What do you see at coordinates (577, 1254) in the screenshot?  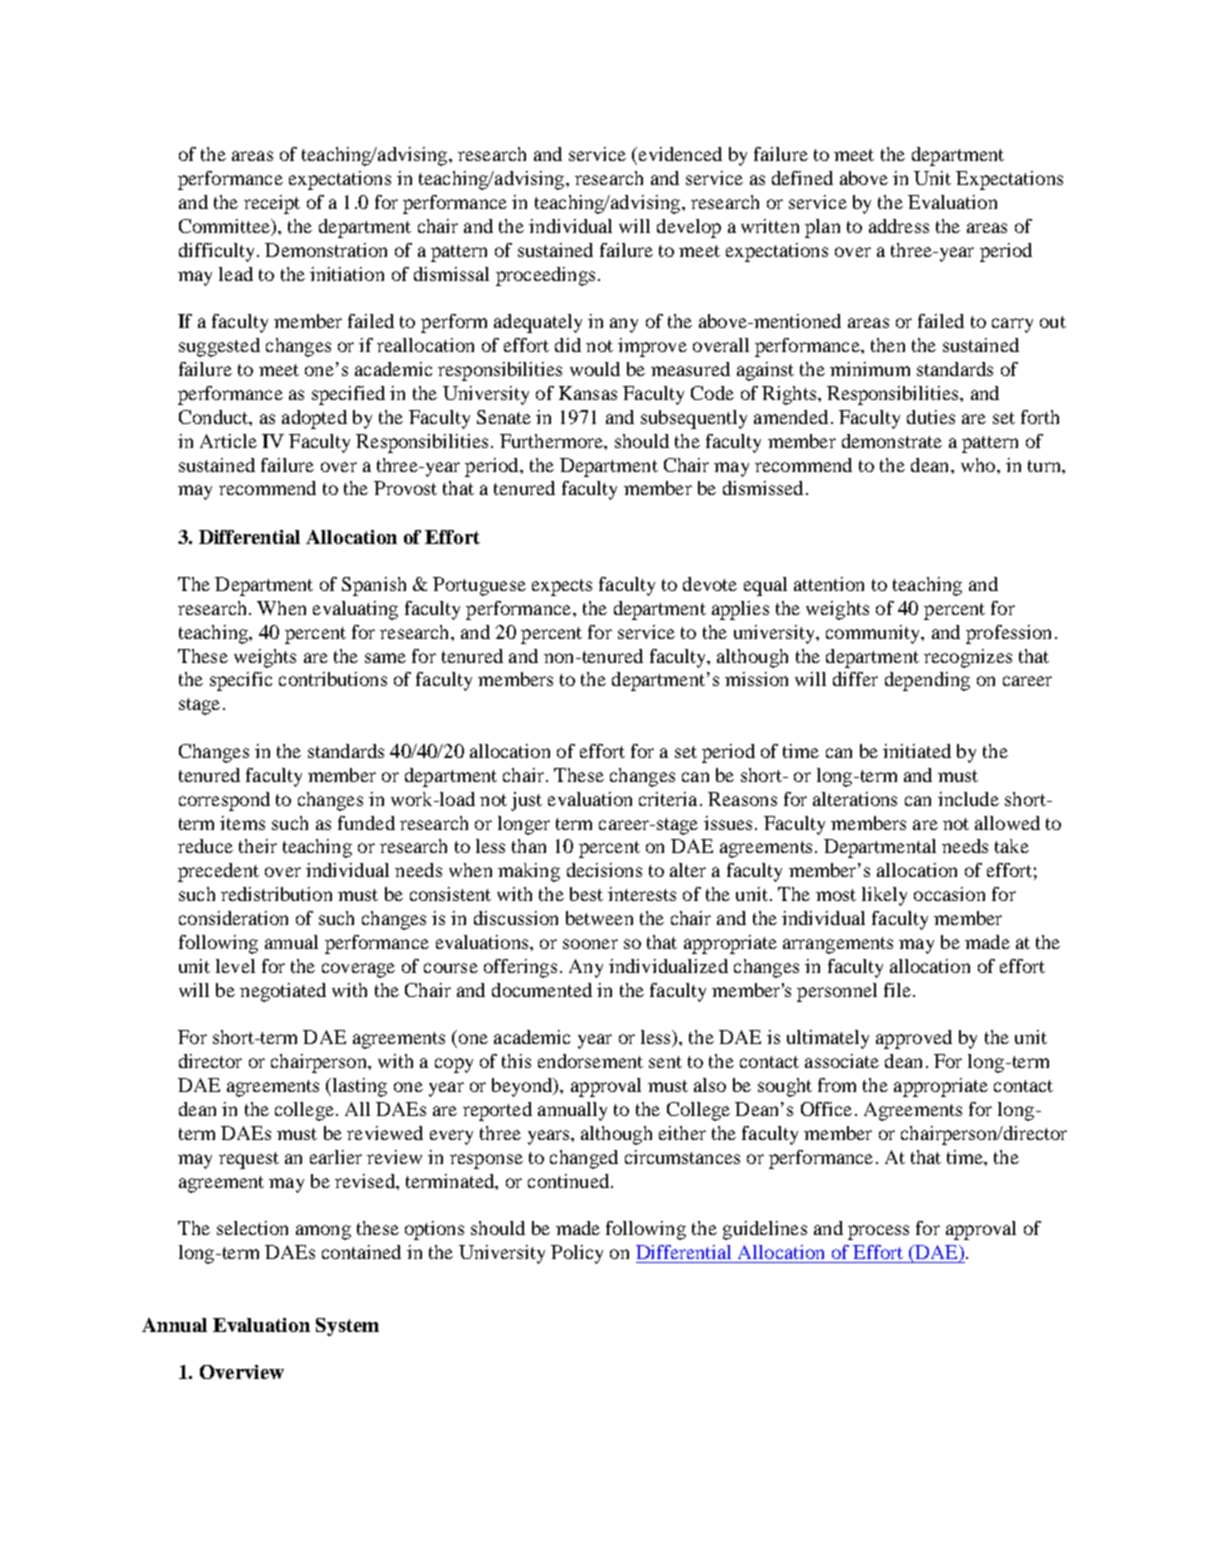 I see `Policy` at bounding box center [577, 1254].
